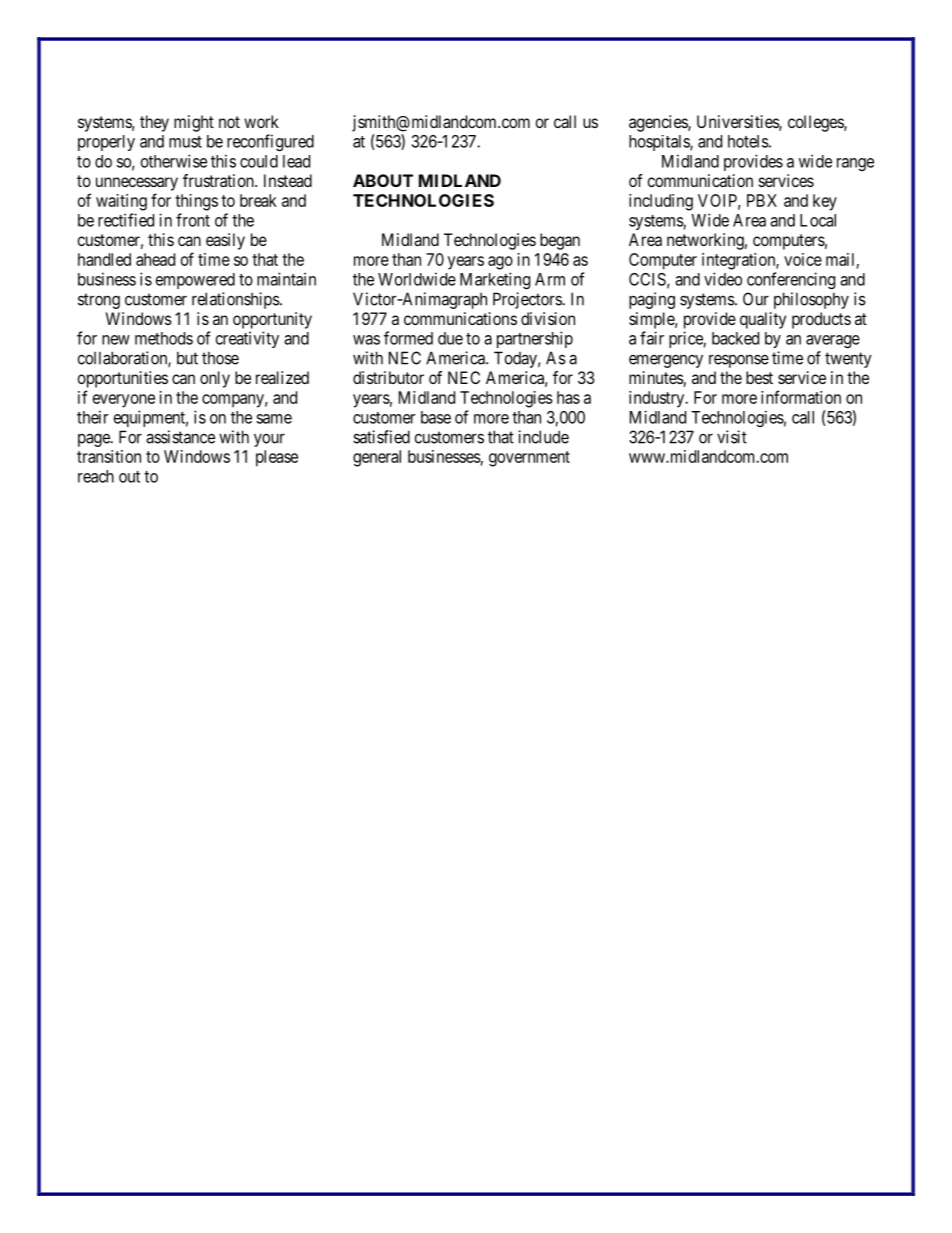  What do you see at coordinates (495, 280) in the page?
I see `Marketing` at bounding box center [495, 280].
